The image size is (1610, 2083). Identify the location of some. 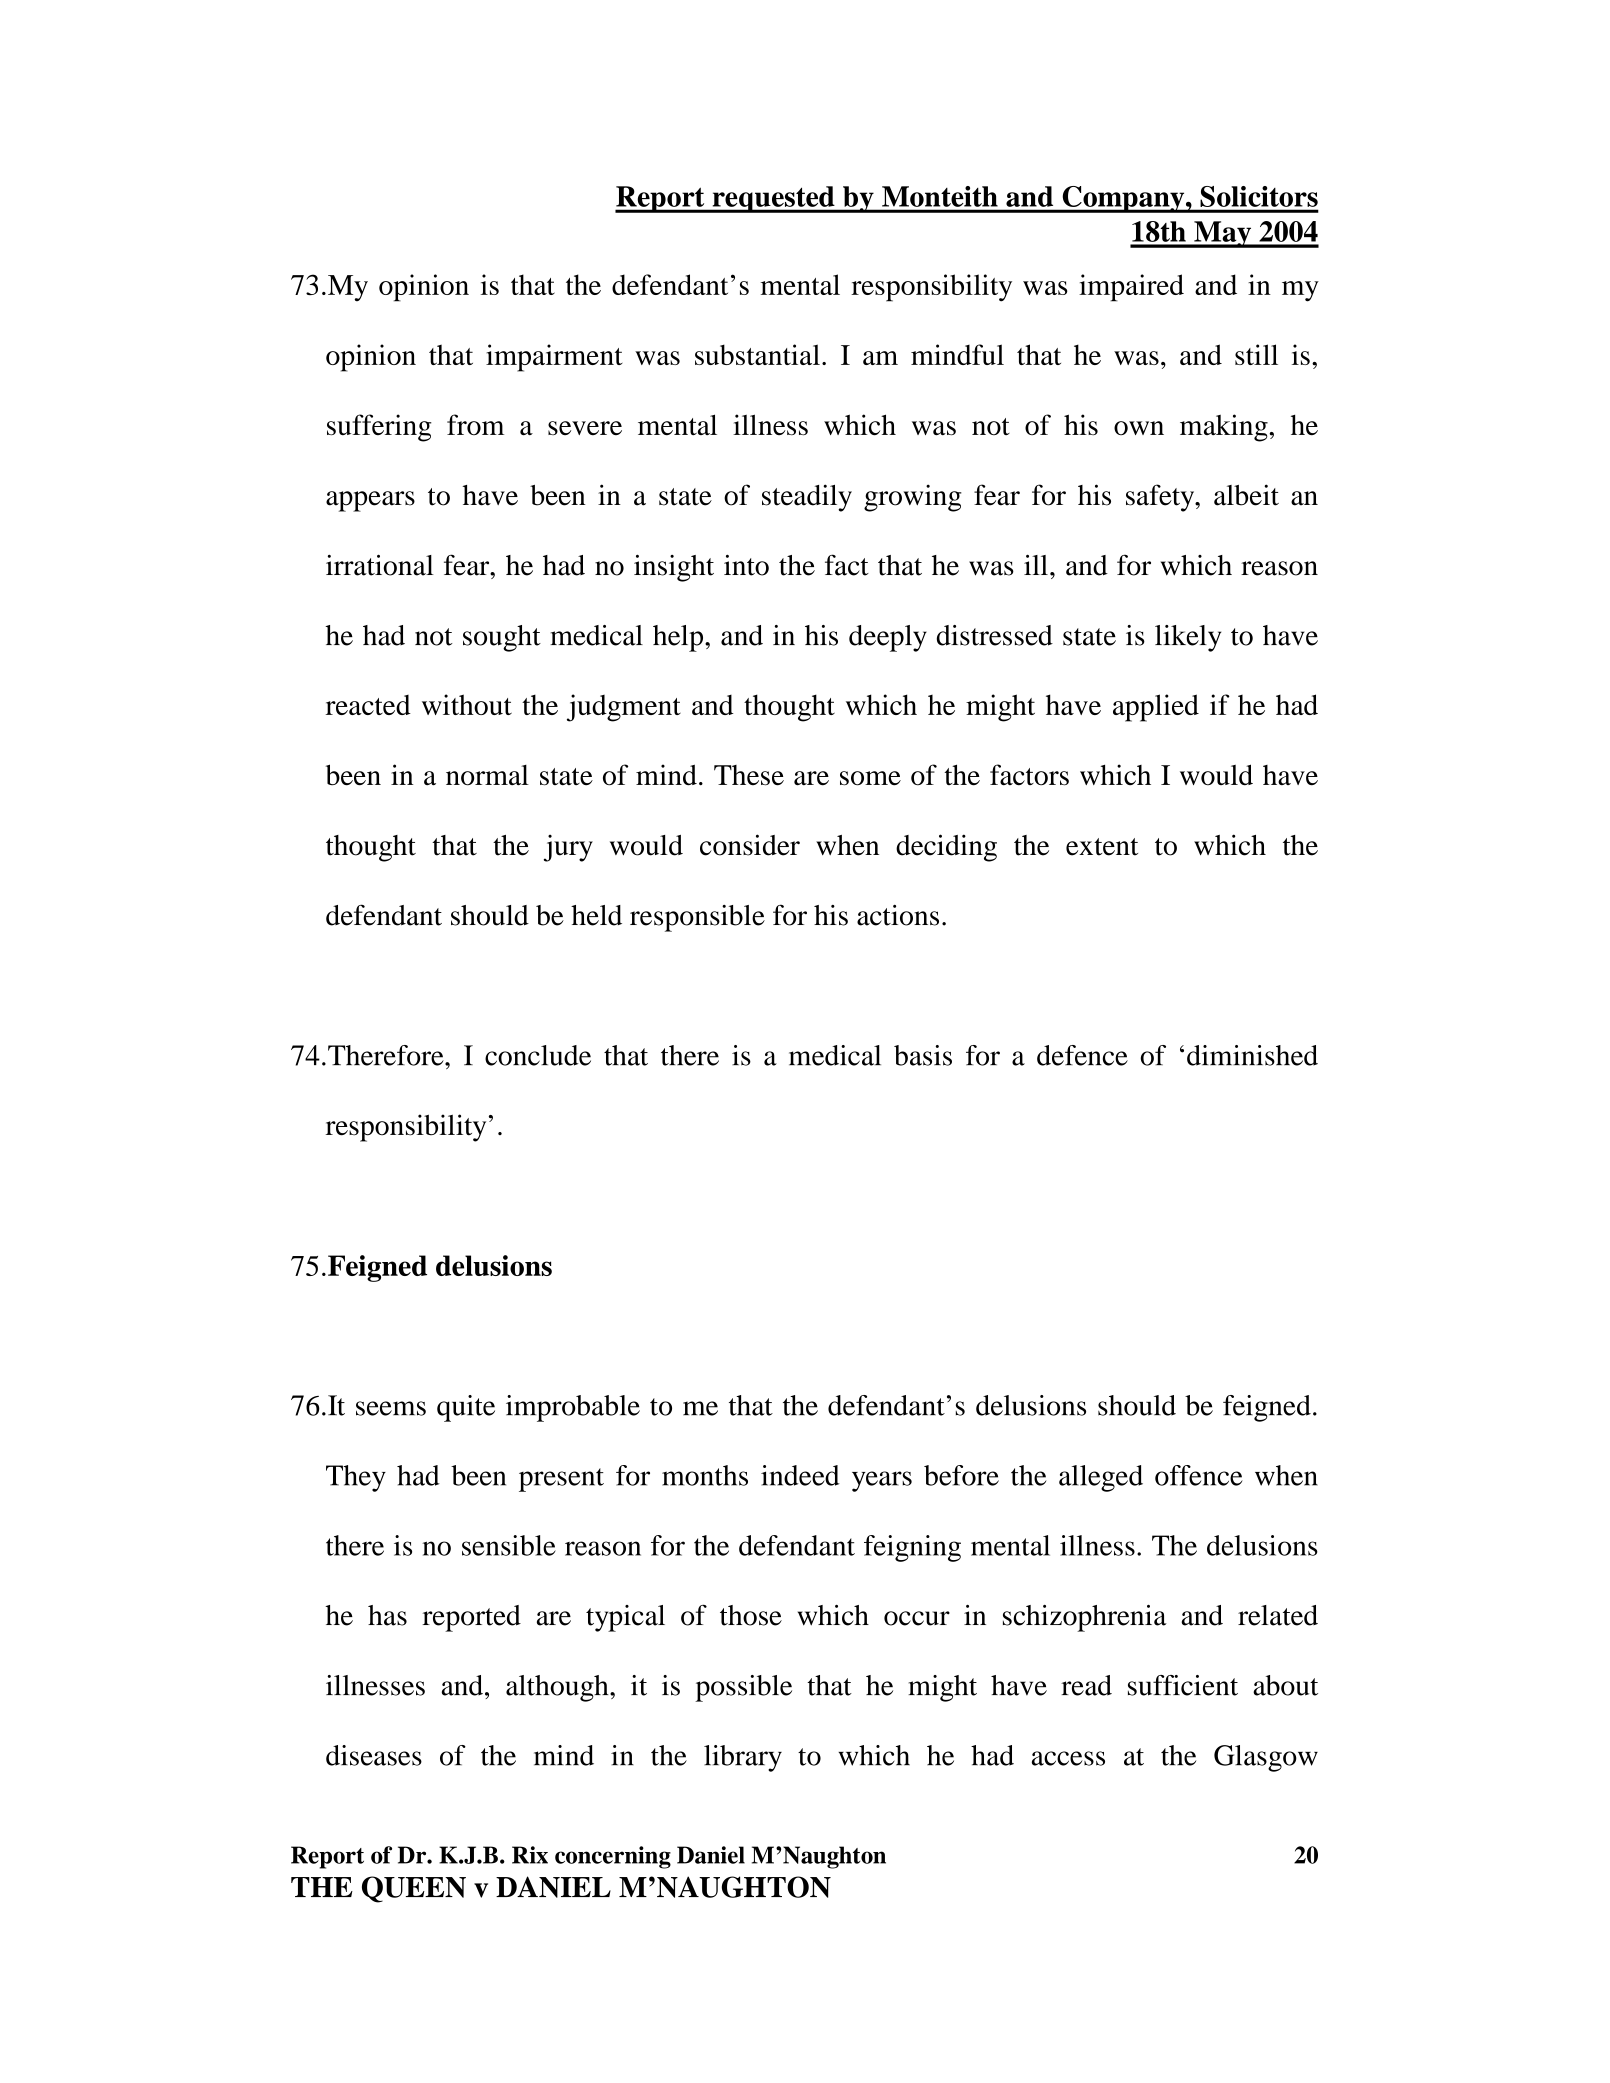
(870, 778).
